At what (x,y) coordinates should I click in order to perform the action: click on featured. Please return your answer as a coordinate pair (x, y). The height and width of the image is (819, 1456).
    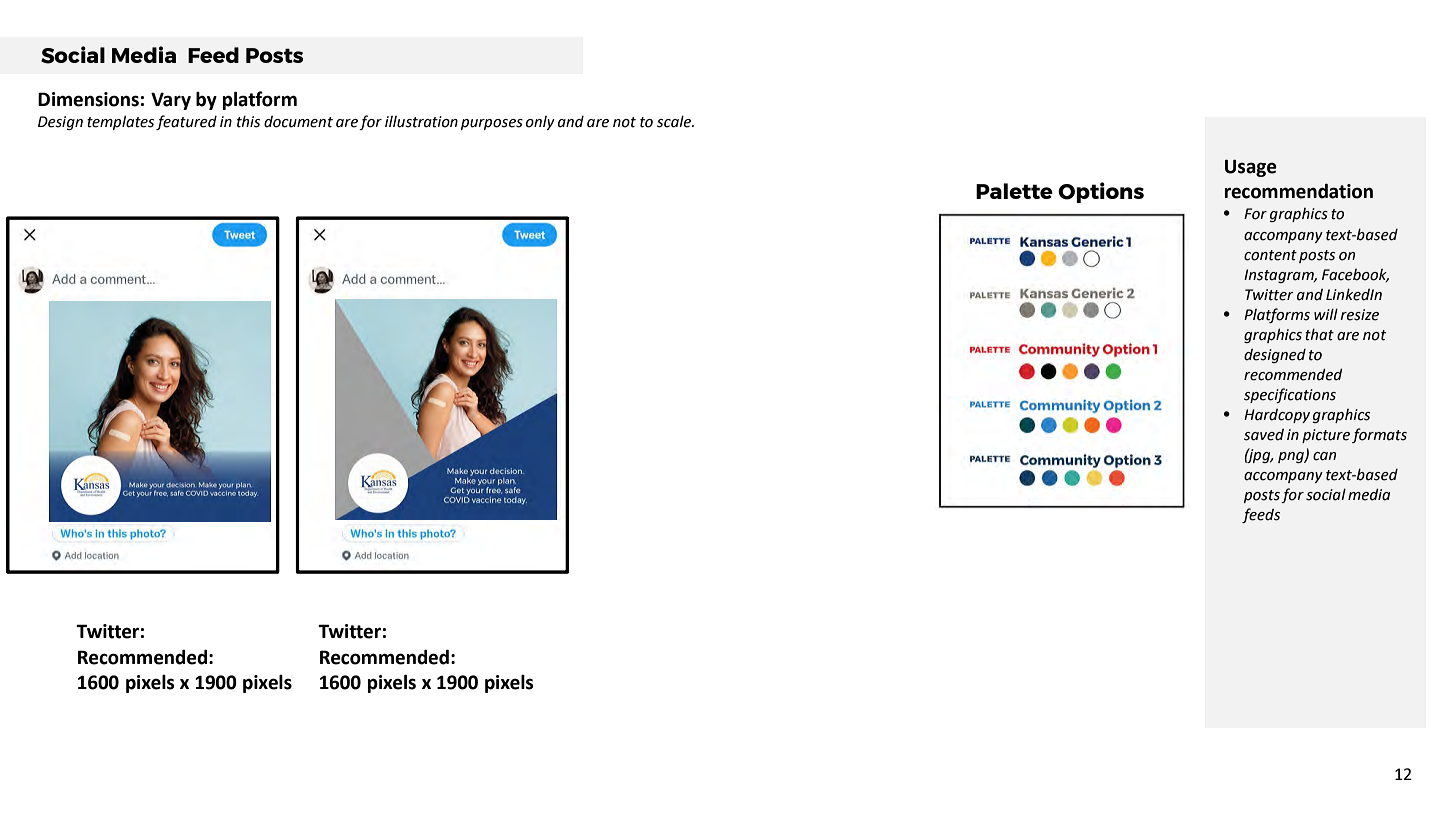
    Looking at the image, I should click on (186, 122).
